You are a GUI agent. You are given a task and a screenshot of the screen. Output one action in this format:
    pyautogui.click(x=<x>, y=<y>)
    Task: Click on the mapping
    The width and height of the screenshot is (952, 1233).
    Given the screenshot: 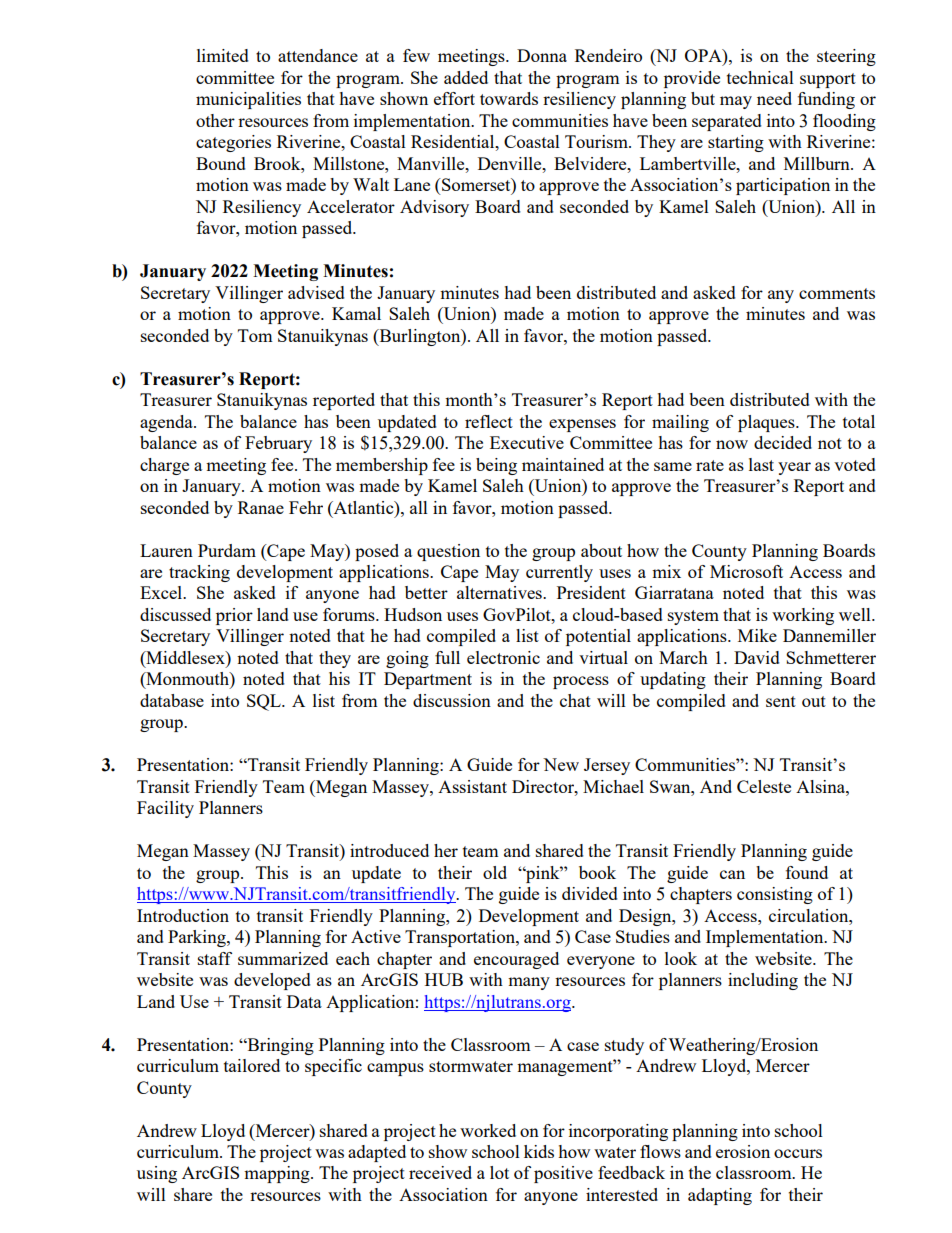 What is the action you would take?
    pyautogui.click(x=278, y=1174)
